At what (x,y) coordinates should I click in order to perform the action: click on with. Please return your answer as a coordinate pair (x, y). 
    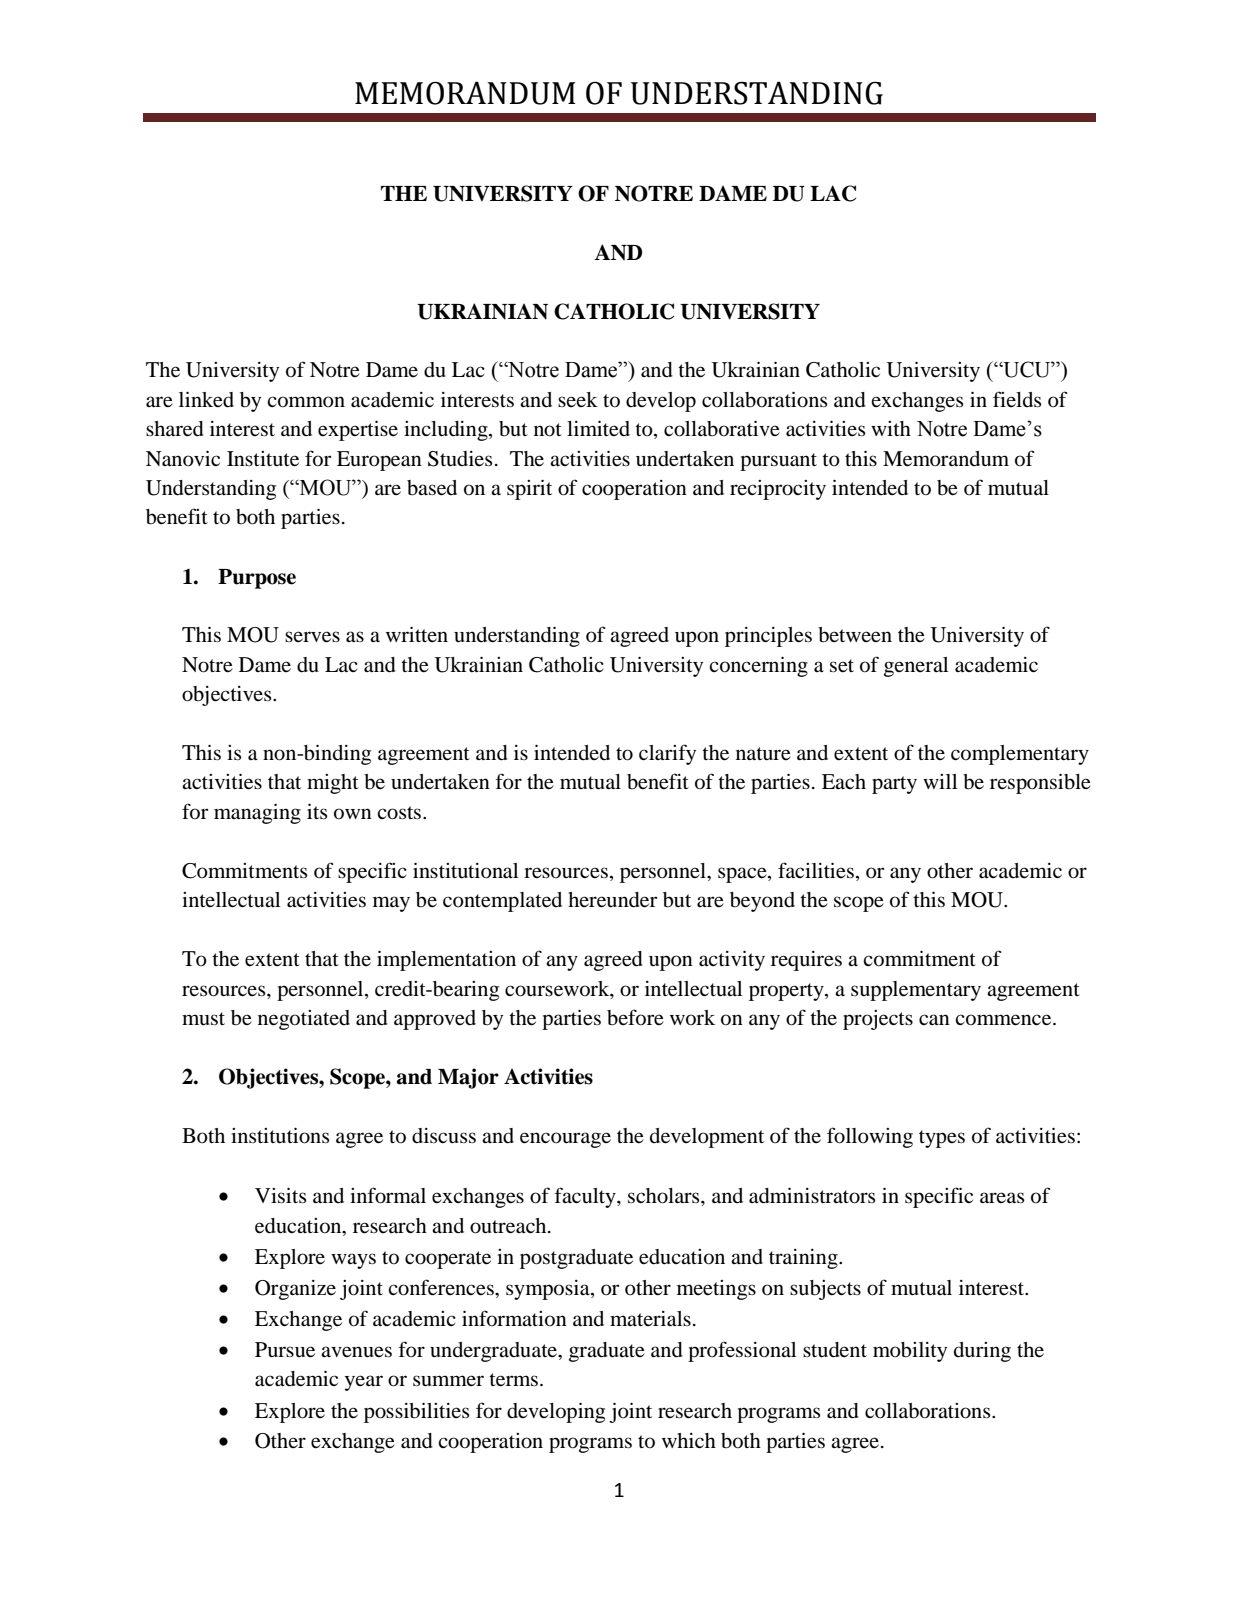
    Looking at the image, I should click on (891, 428).
